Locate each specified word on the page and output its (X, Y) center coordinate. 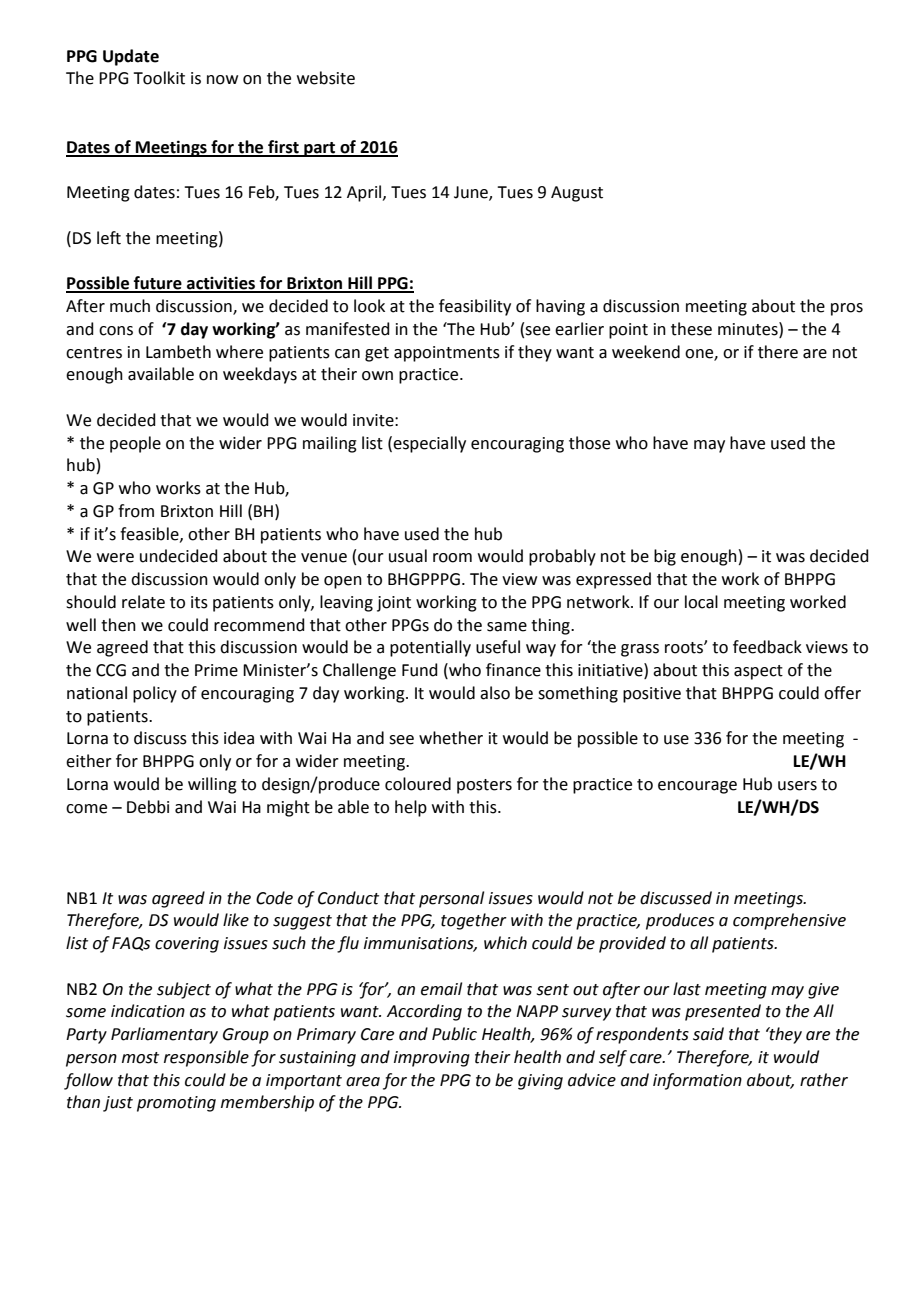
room (452, 558)
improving (432, 1059)
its (199, 602)
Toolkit (159, 78)
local (701, 602)
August (577, 194)
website (326, 78)
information (697, 1081)
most (140, 1058)
